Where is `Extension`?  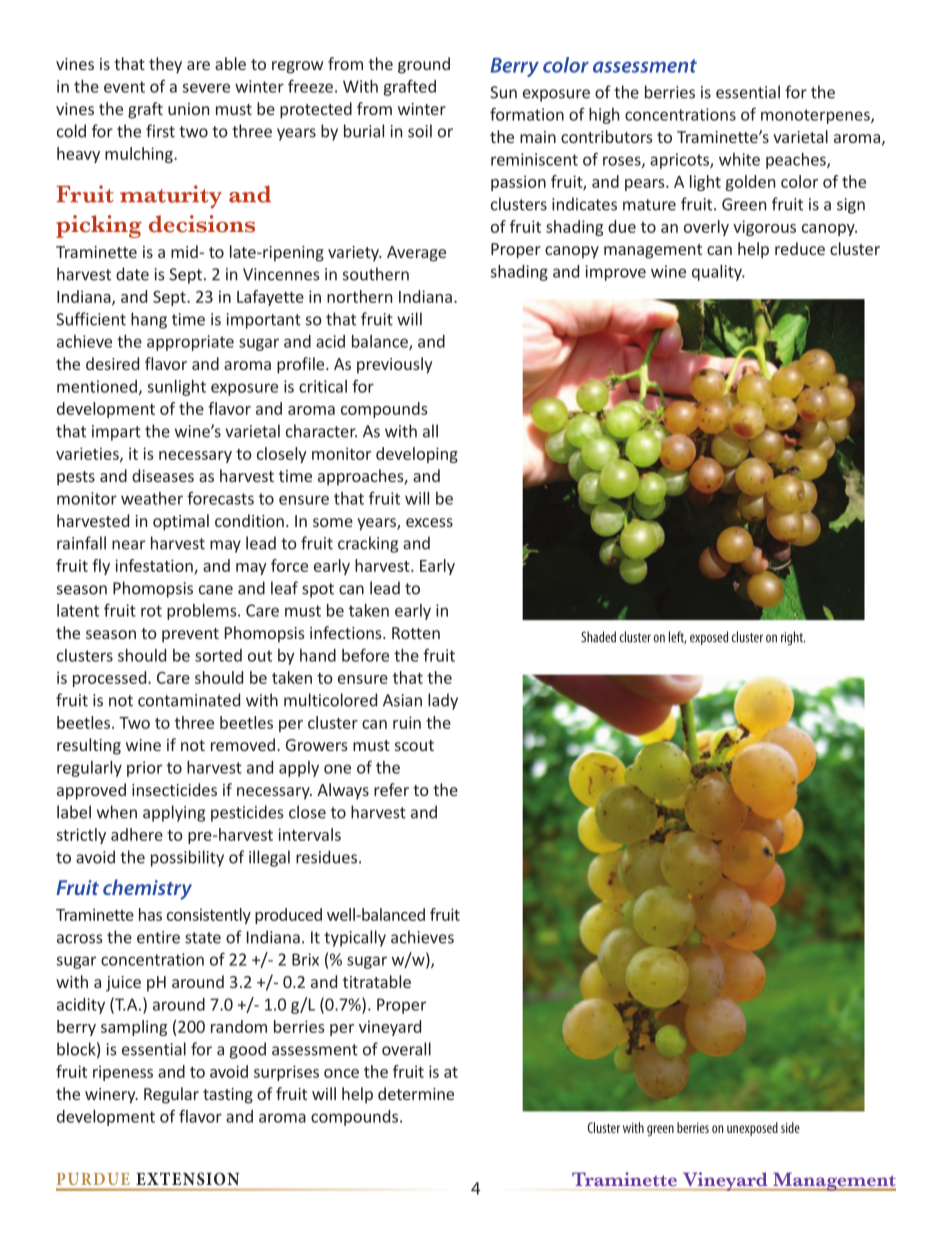 Extension is located at coordinates (187, 1178).
